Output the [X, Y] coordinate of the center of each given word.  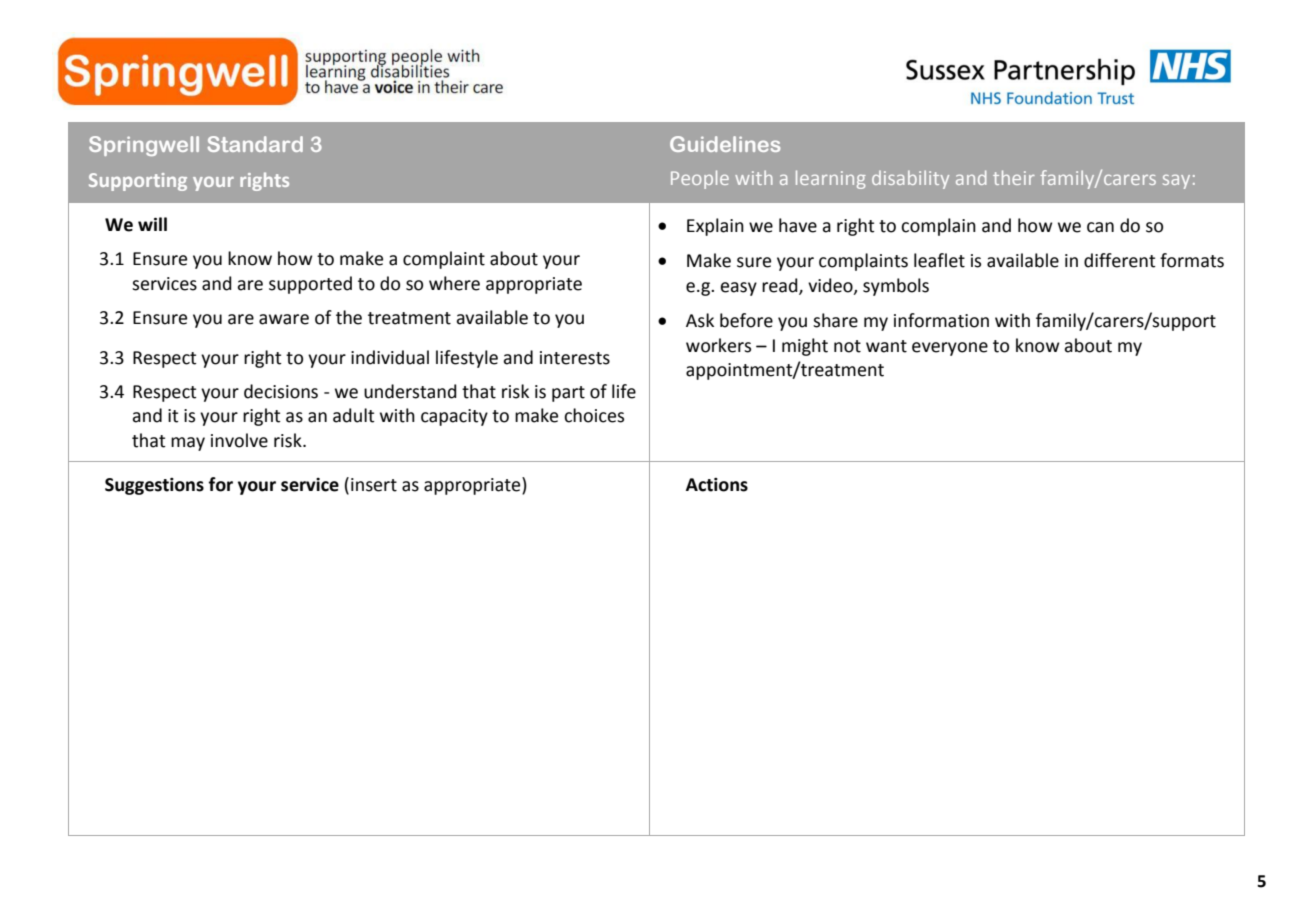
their [1014, 177]
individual [390, 357]
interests [575, 358]
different [1120, 260]
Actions [717, 485]
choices [594, 415]
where [454, 283]
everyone [950, 349]
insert [374, 485]
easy [739, 289]
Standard [255, 144]
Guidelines [725, 144]
